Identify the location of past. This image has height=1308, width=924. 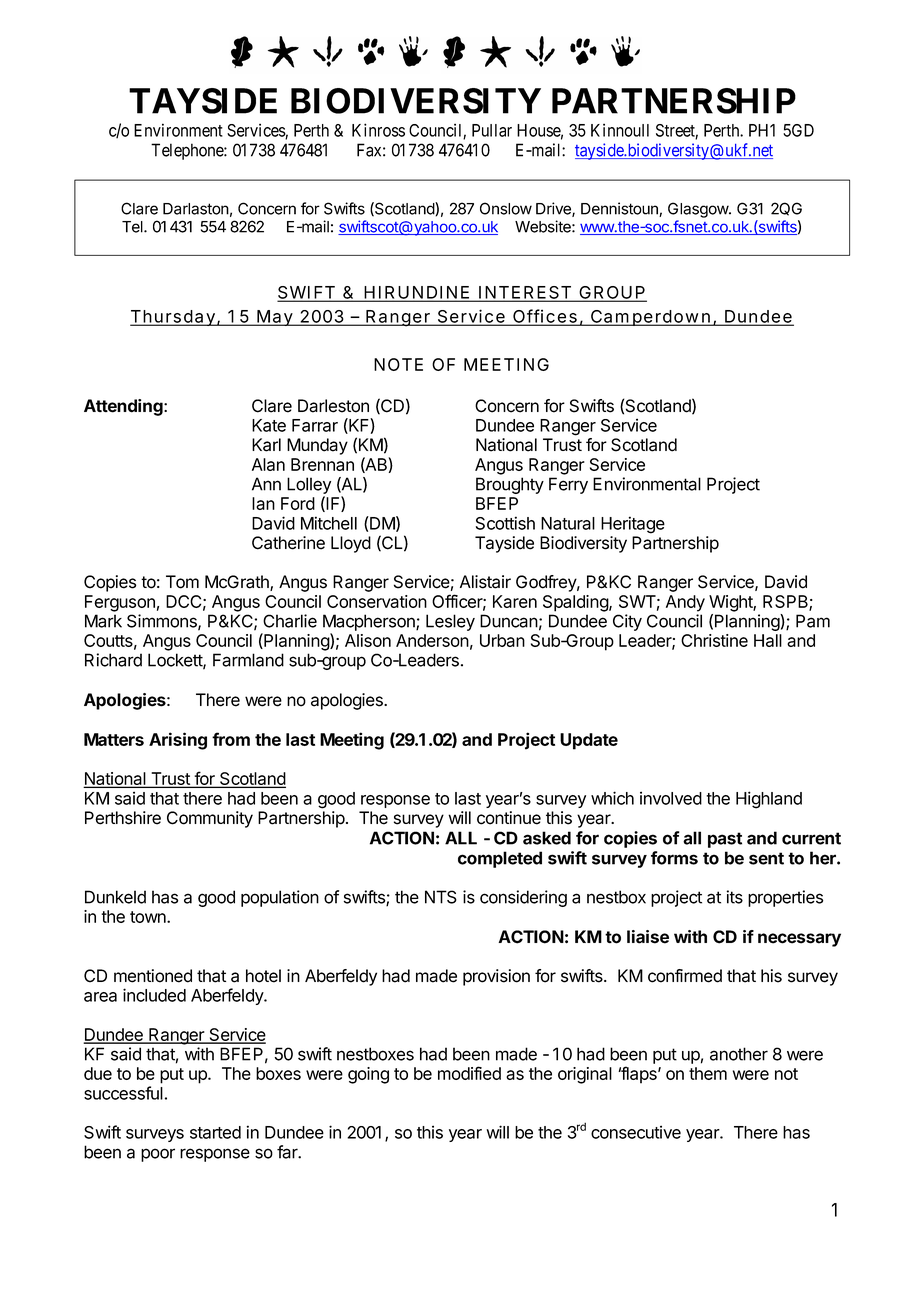
(725, 840).
